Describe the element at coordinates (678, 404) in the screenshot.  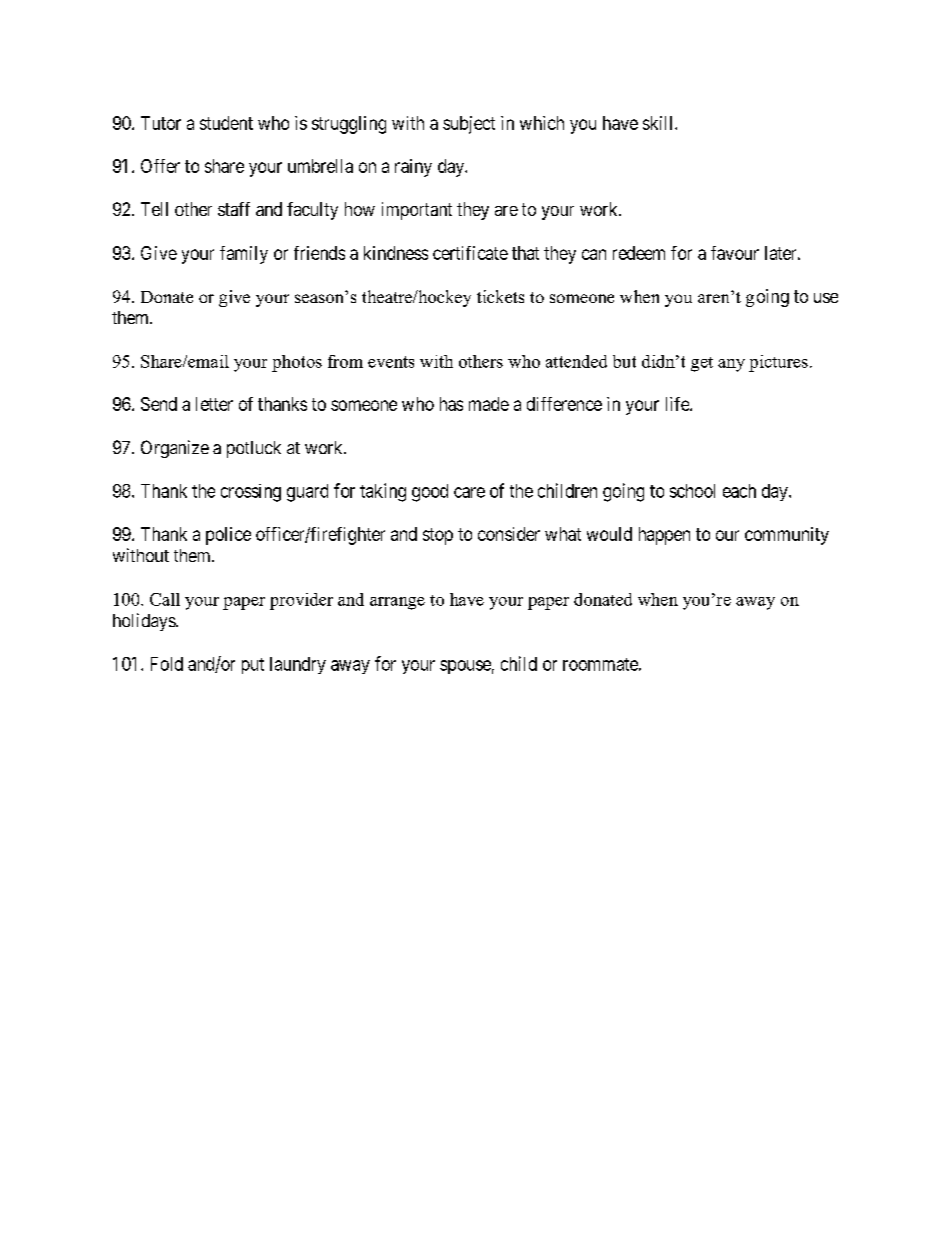
I see `life` at that location.
